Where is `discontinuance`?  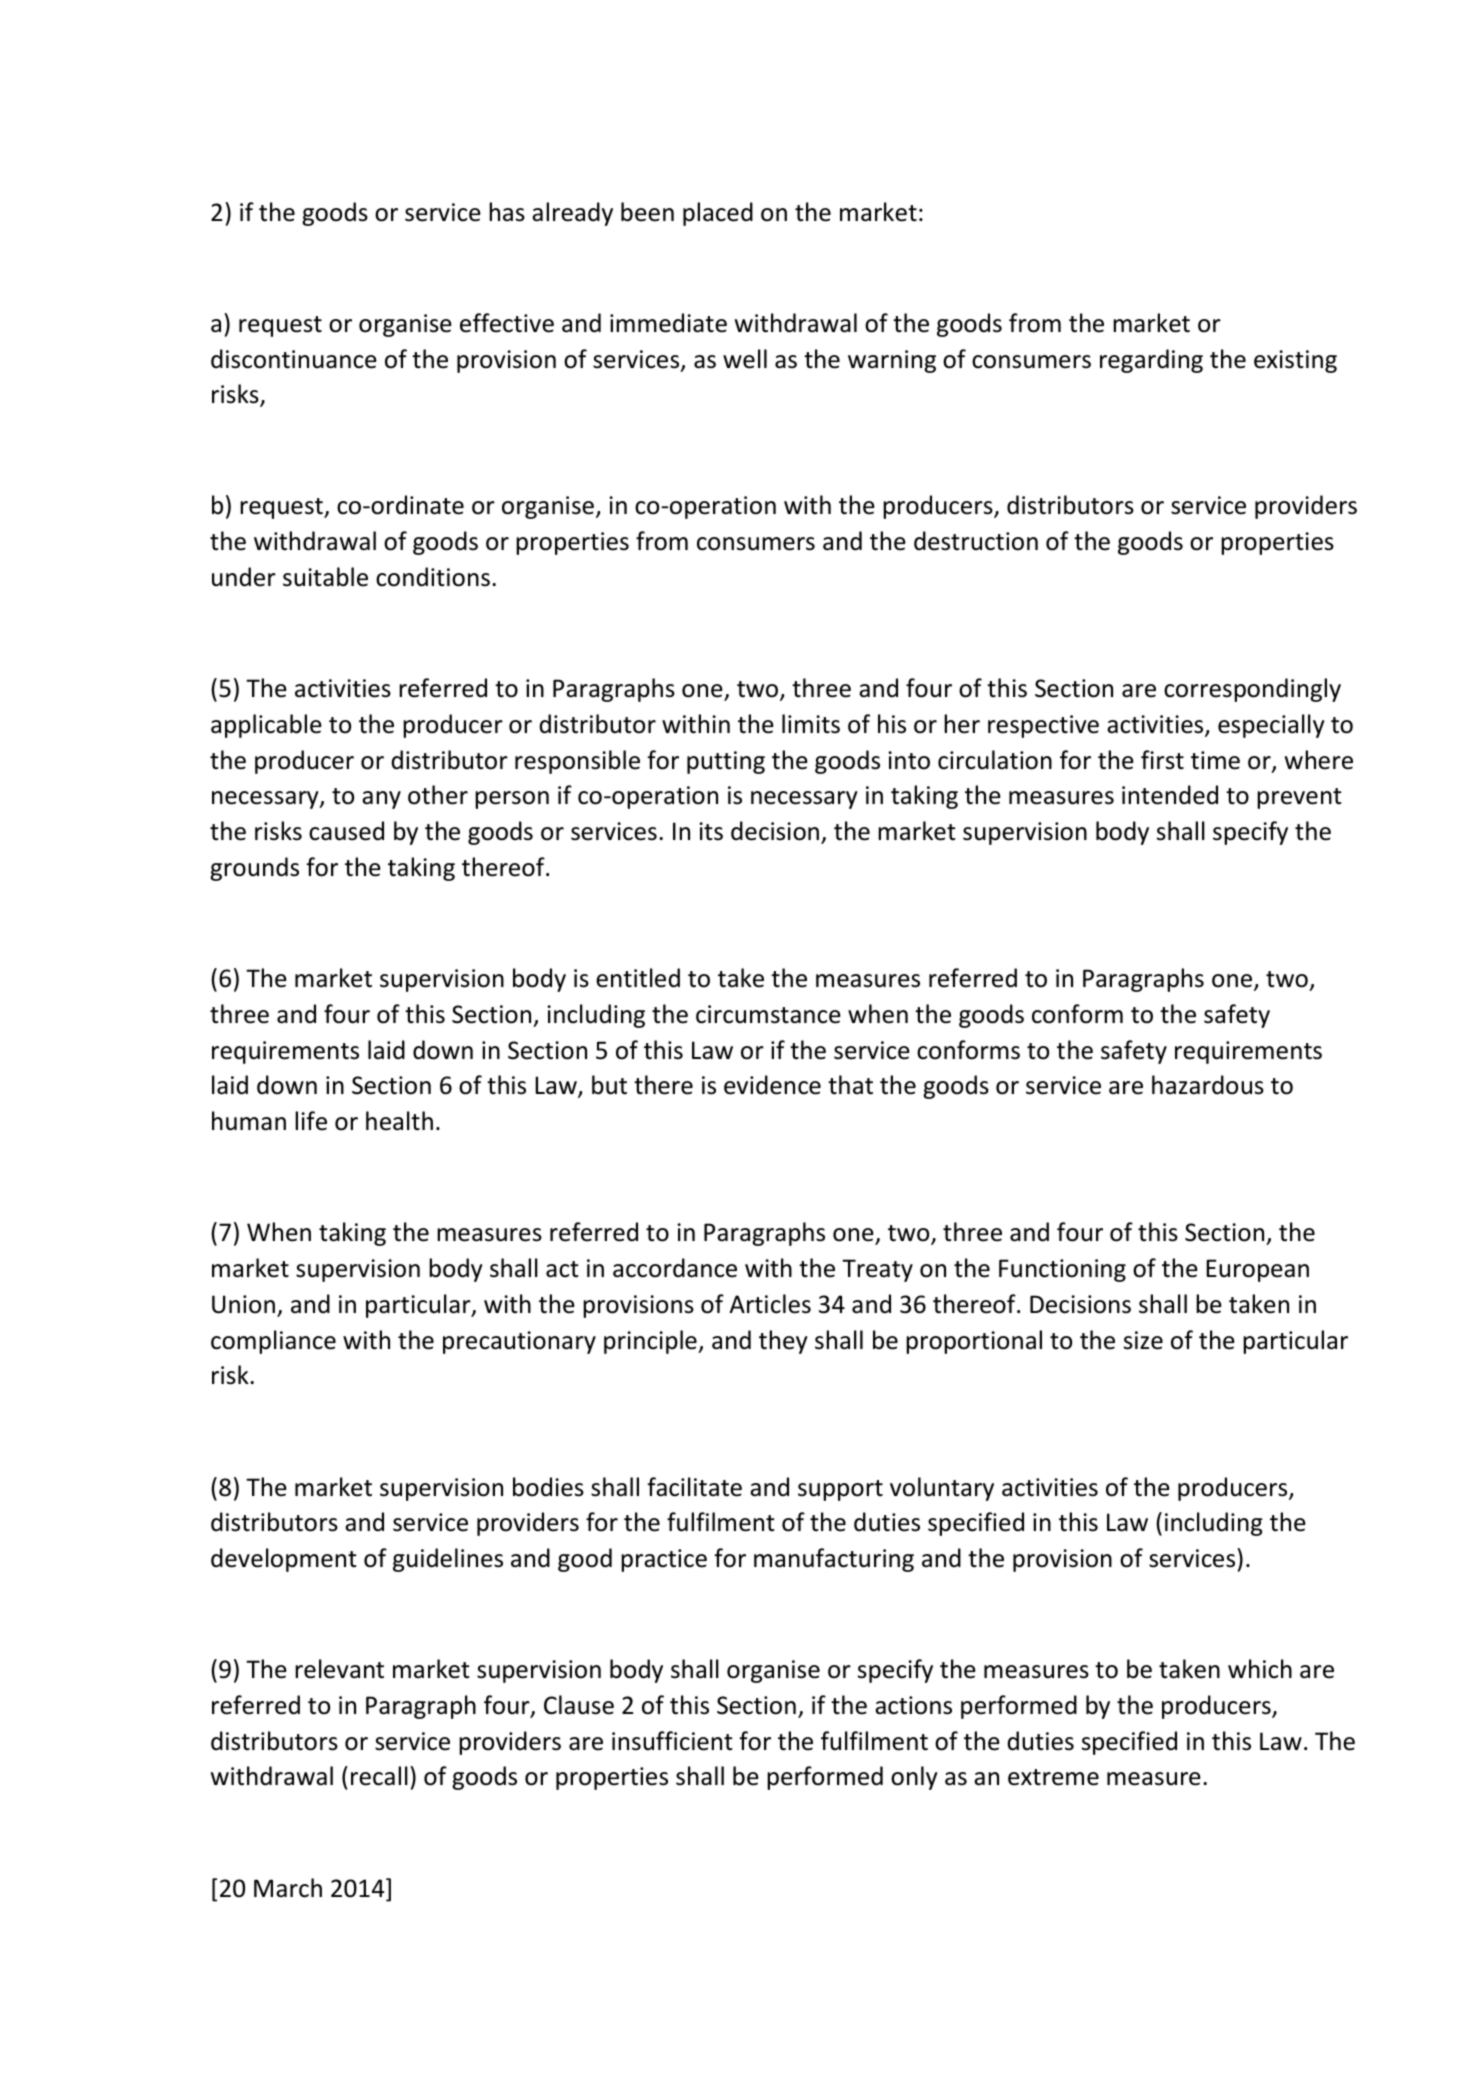 discontinuance is located at coordinates (294, 359).
